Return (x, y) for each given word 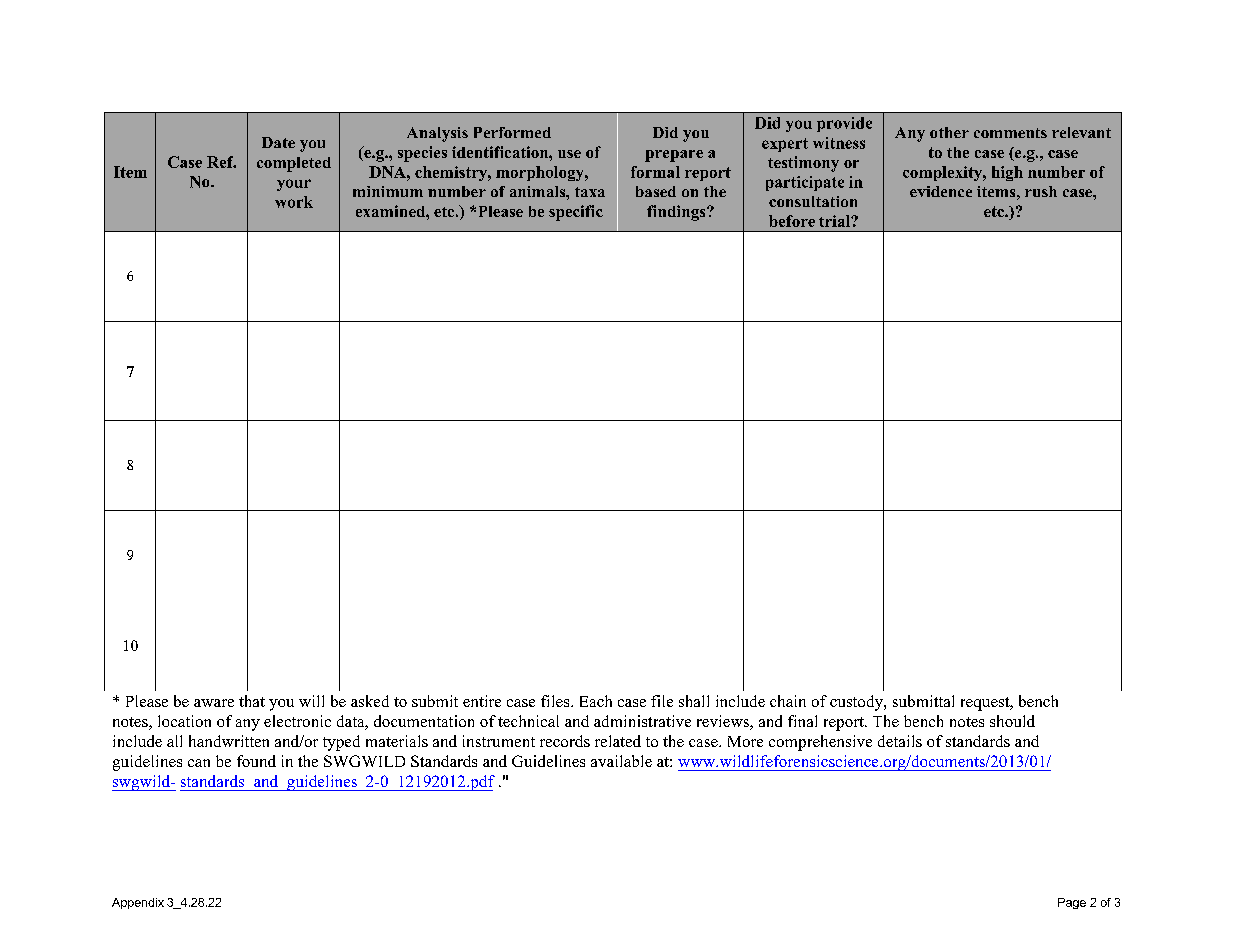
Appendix (138, 903)
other (949, 132)
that (252, 701)
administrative (642, 721)
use (569, 154)
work (294, 202)
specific (576, 213)
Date (278, 142)
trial (835, 221)
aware (214, 703)
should (1012, 721)
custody (857, 703)
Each (596, 701)
